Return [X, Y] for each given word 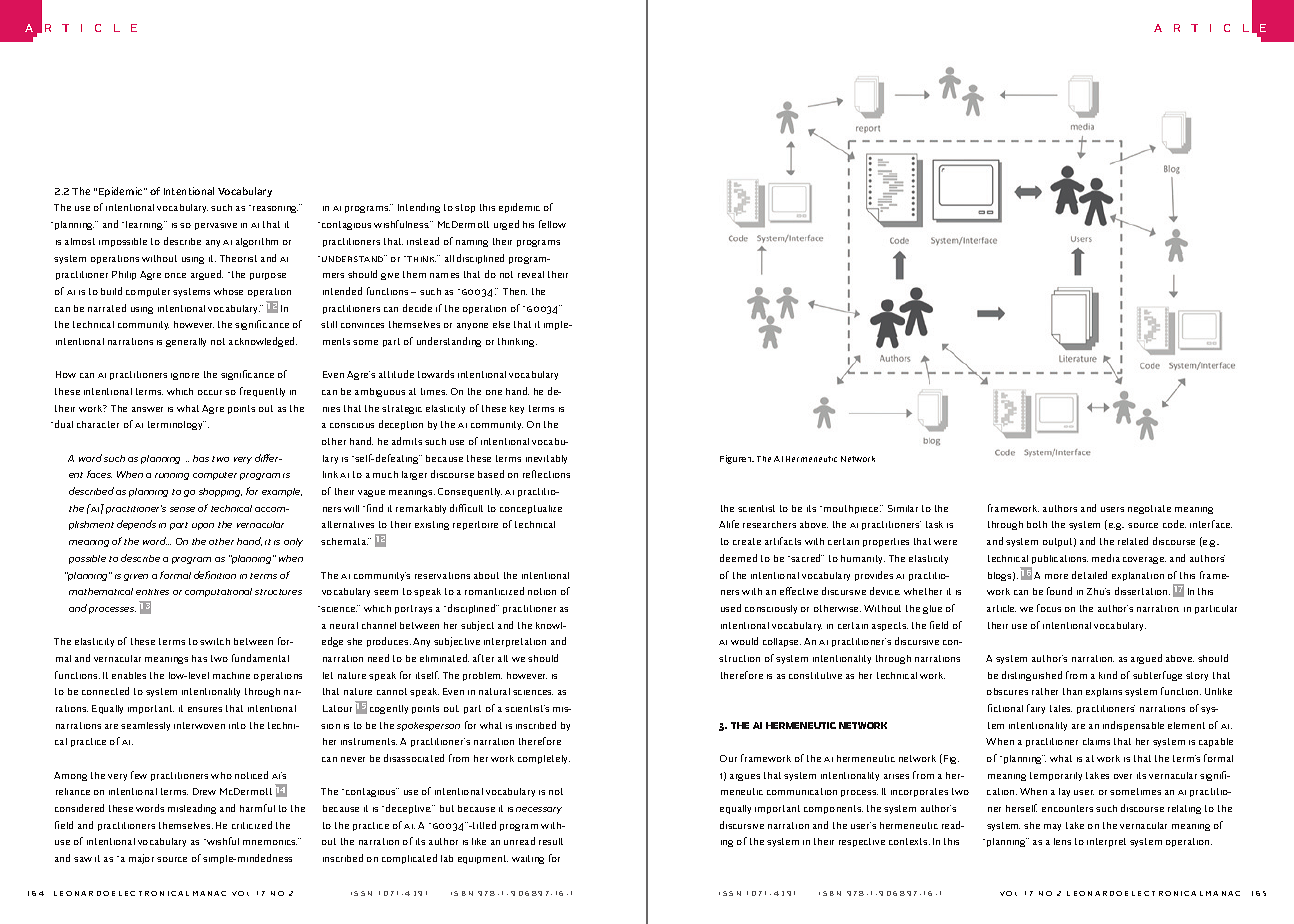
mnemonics [271, 841]
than [1072, 691]
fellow [552, 224]
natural [494, 691]
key [517, 409]
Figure [733, 459]
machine [231, 675]
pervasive [216, 226]
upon [203, 526]
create [747, 541]
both [1037, 524]
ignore [185, 376]
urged [506, 225]
